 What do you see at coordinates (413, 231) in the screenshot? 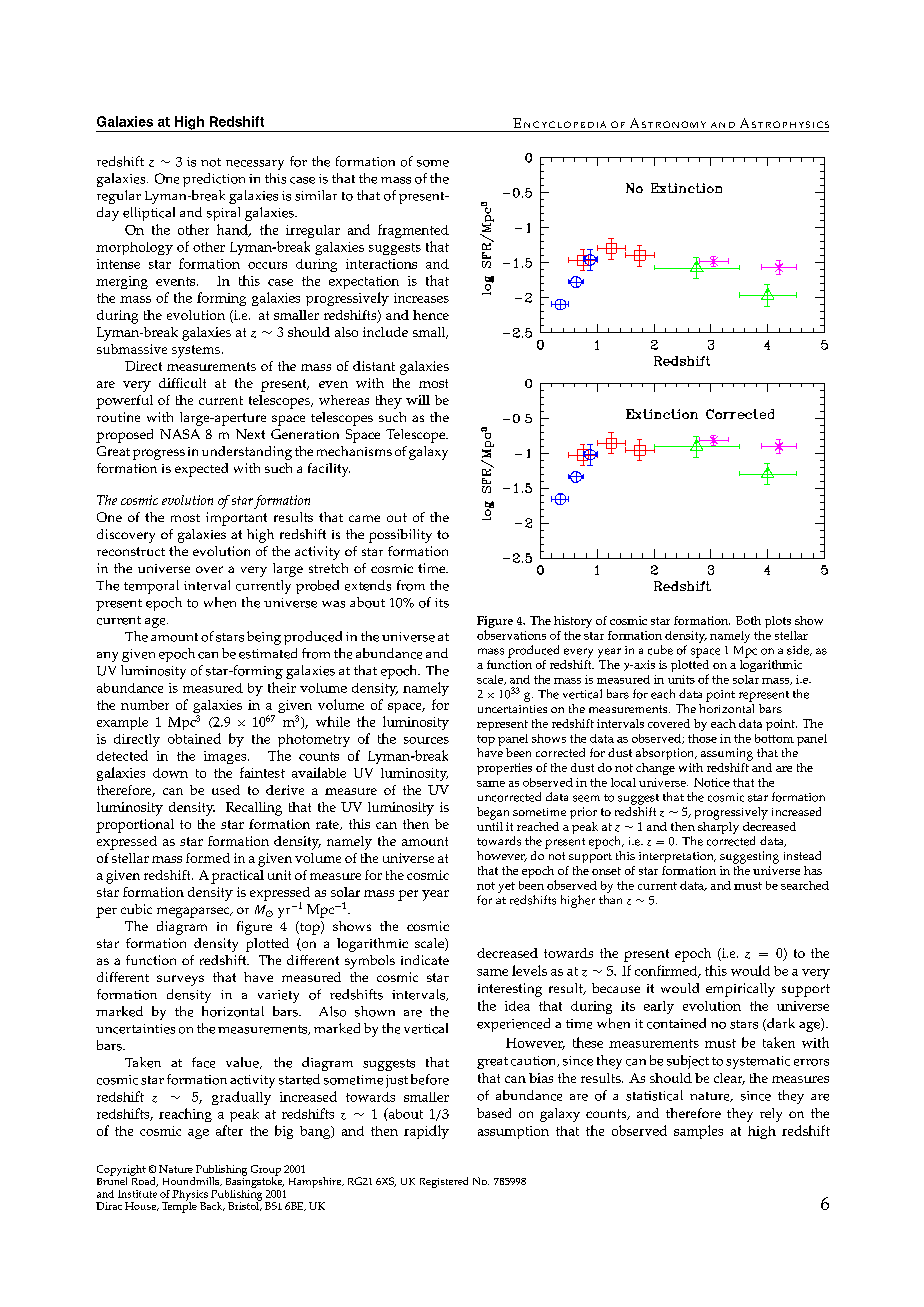
I see `fragmented` at bounding box center [413, 231].
